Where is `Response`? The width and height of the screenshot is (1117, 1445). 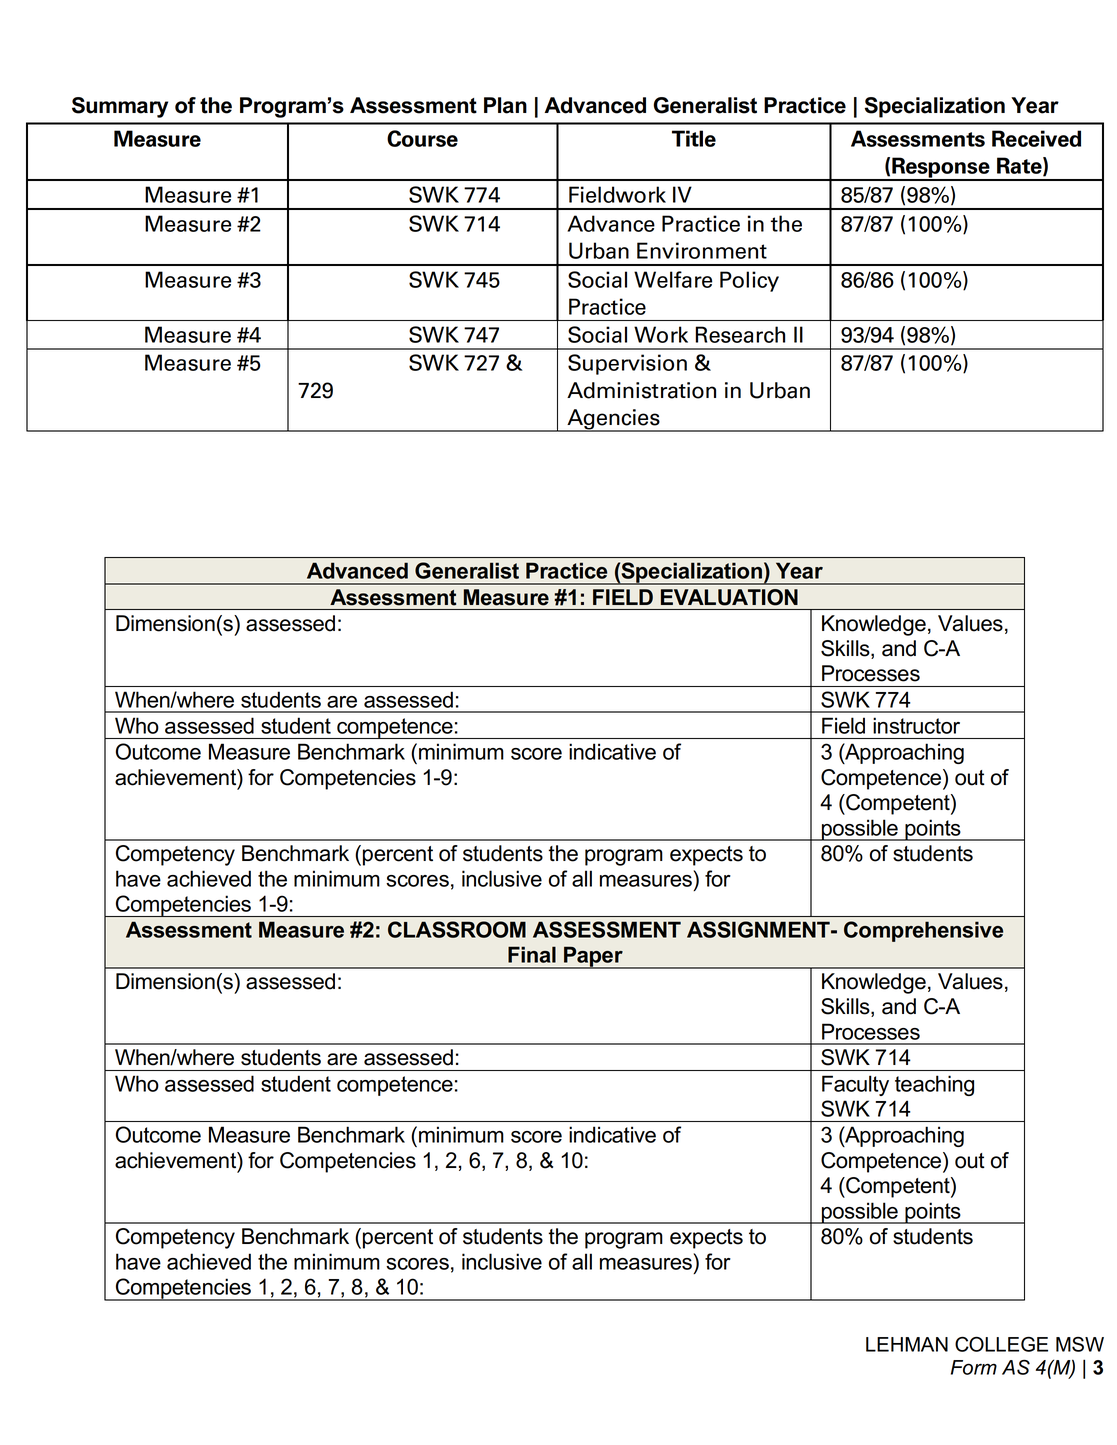 Response is located at coordinates (941, 168).
